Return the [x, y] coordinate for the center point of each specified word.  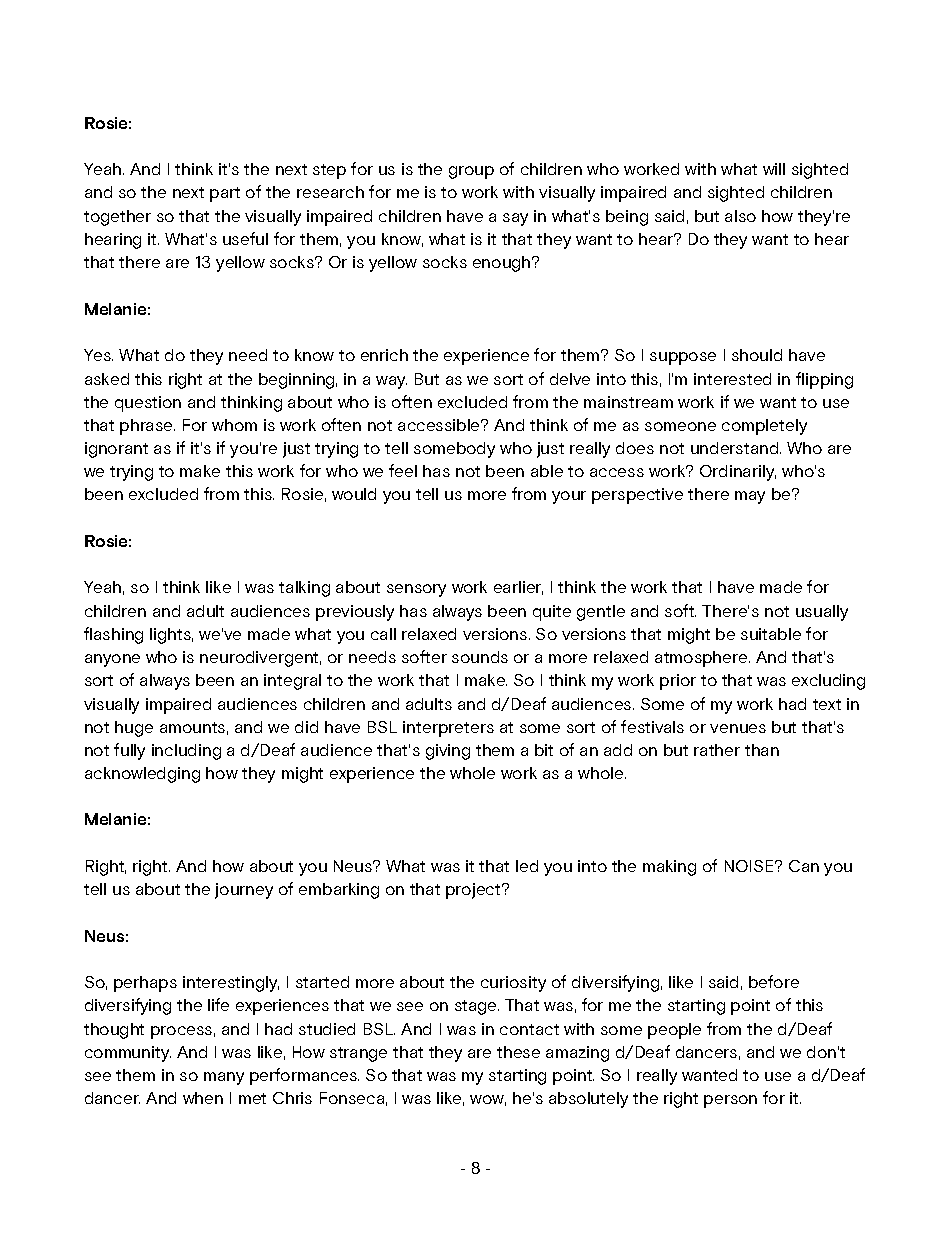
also [740, 216]
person [730, 1101]
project [474, 891]
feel [403, 470]
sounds [480, 657]
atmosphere [702, 659]
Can [804, 866]
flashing [113, 635]
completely [764, 427]
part [225, 194]
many [224, 1078]
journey [244, 891]
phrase [147, 427]
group [471, 172]
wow [488, 1100]
